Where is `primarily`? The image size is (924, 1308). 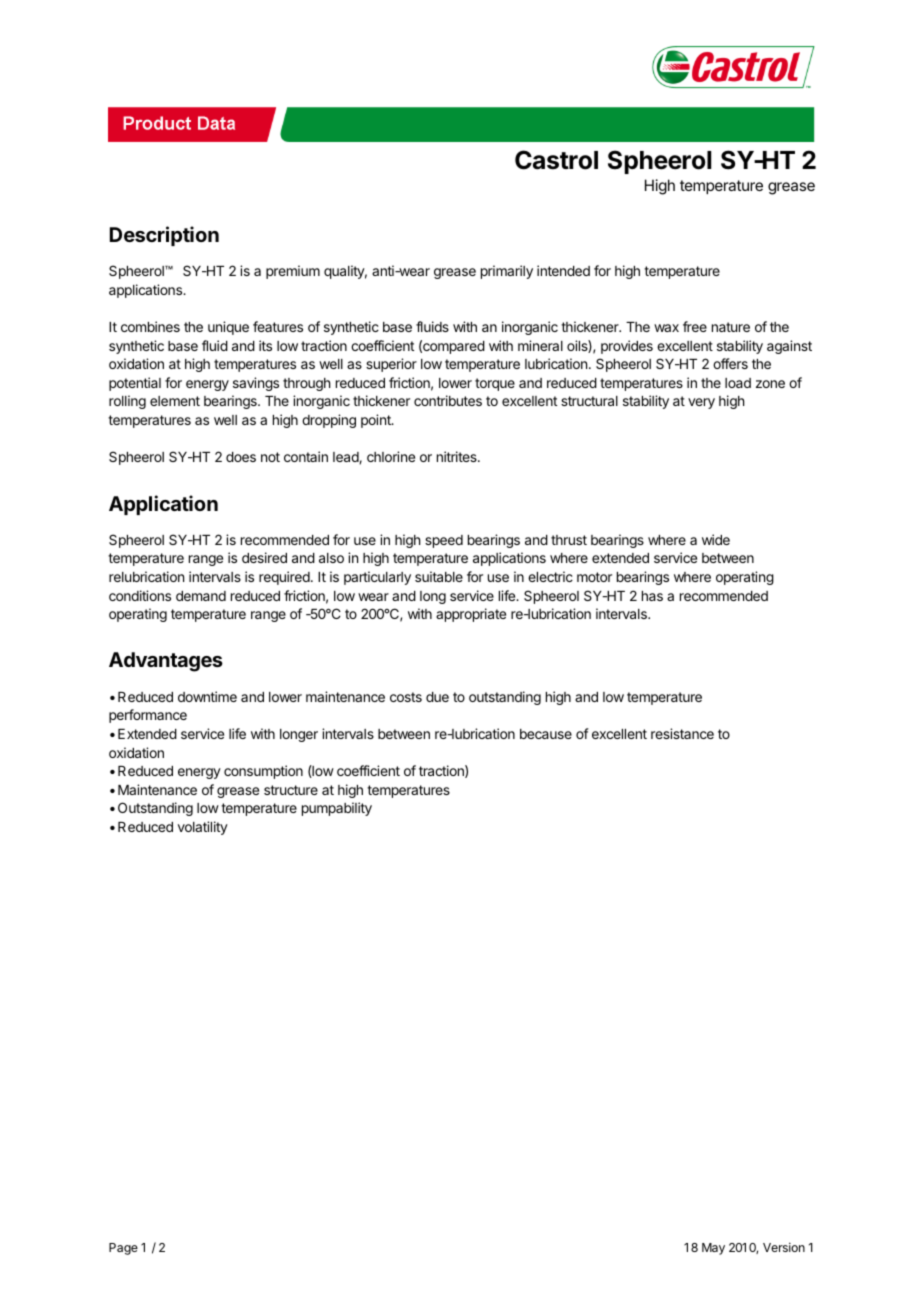
primarily is located at coordinates (507, 272).
